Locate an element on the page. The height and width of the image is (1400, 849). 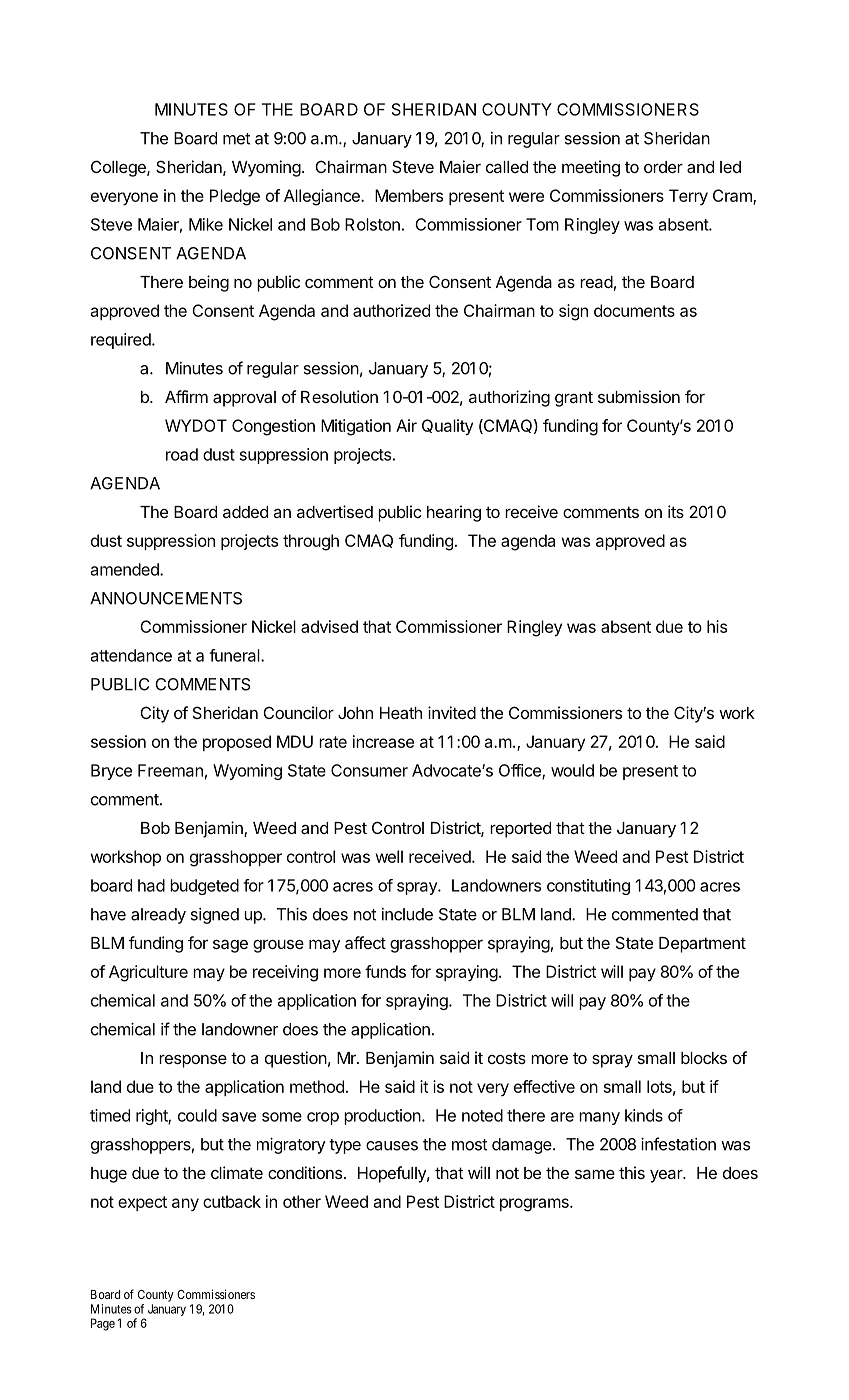
Heath is located at coordinates (401, 713).
